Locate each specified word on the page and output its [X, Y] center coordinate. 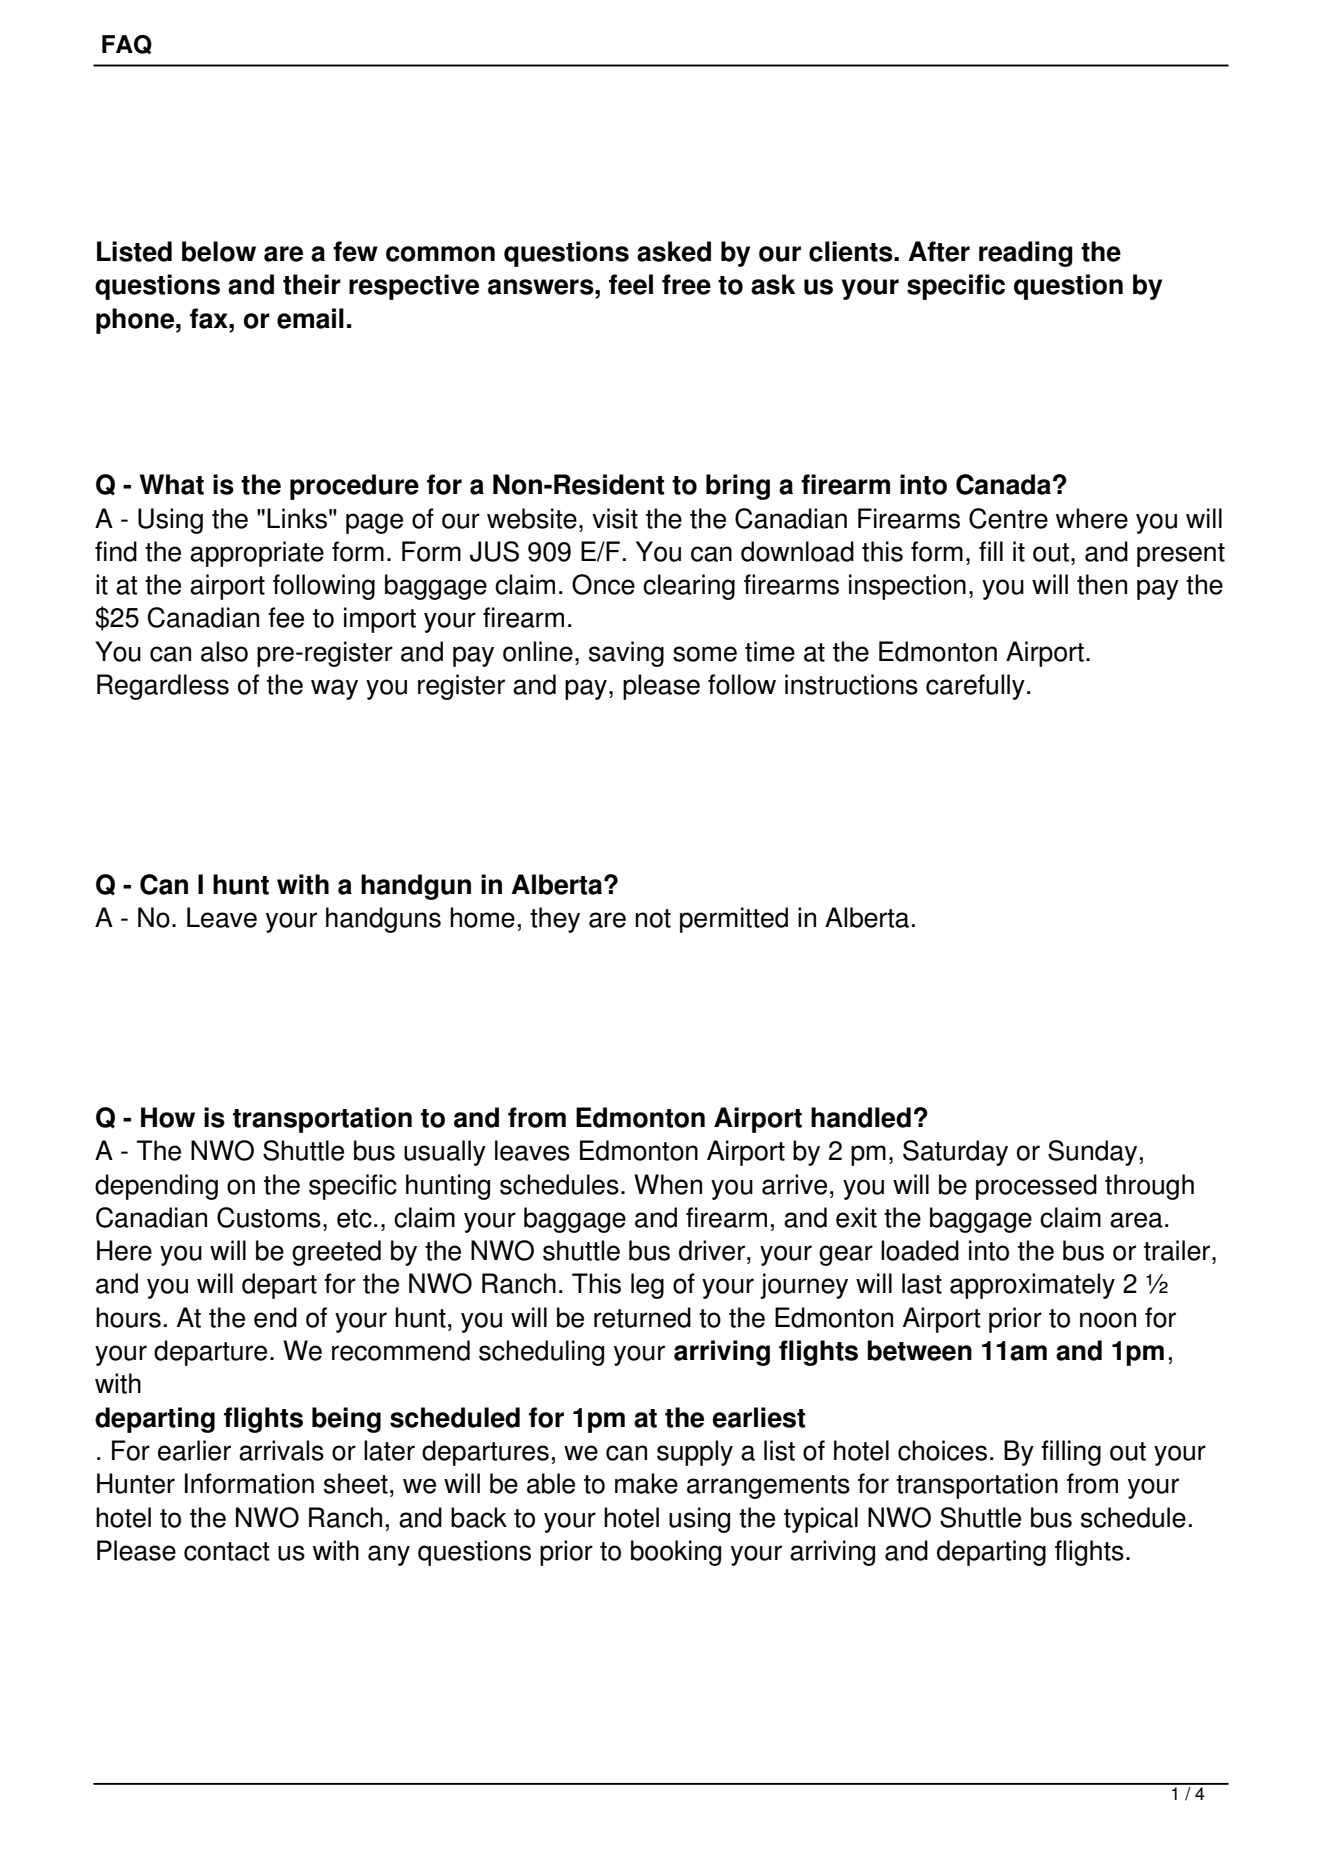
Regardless [163, 687]
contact [227, 1551]
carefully [975, 687]
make [646, 1483]
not [653, 918]
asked [674, 251]
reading [1026, 254]
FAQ [127, 44]
